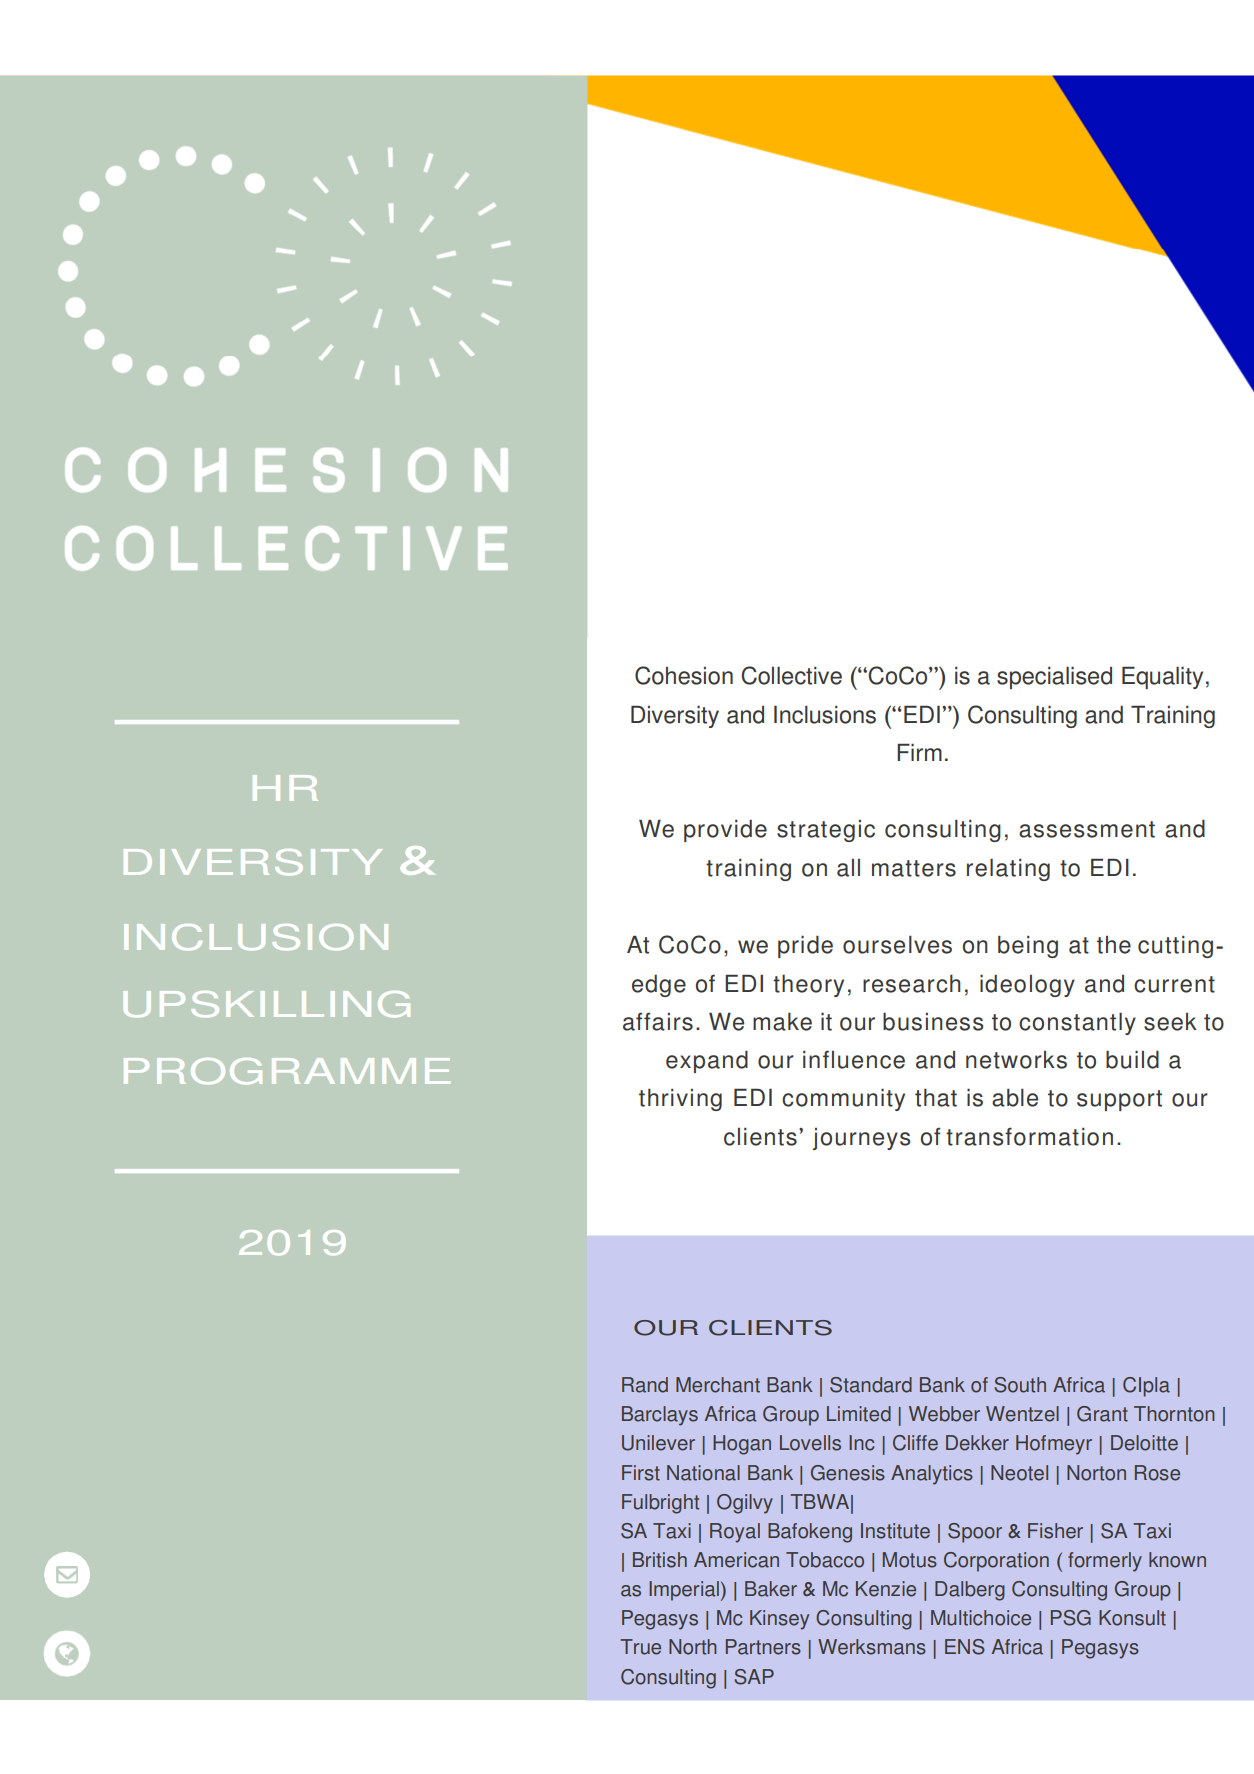 Image resolution: width=1254 pixels, height=1774 pixels. What do you see at coordinates (684, 675) in the screenshot?
I see `Cohesion` at bounding box center [684, 675].
